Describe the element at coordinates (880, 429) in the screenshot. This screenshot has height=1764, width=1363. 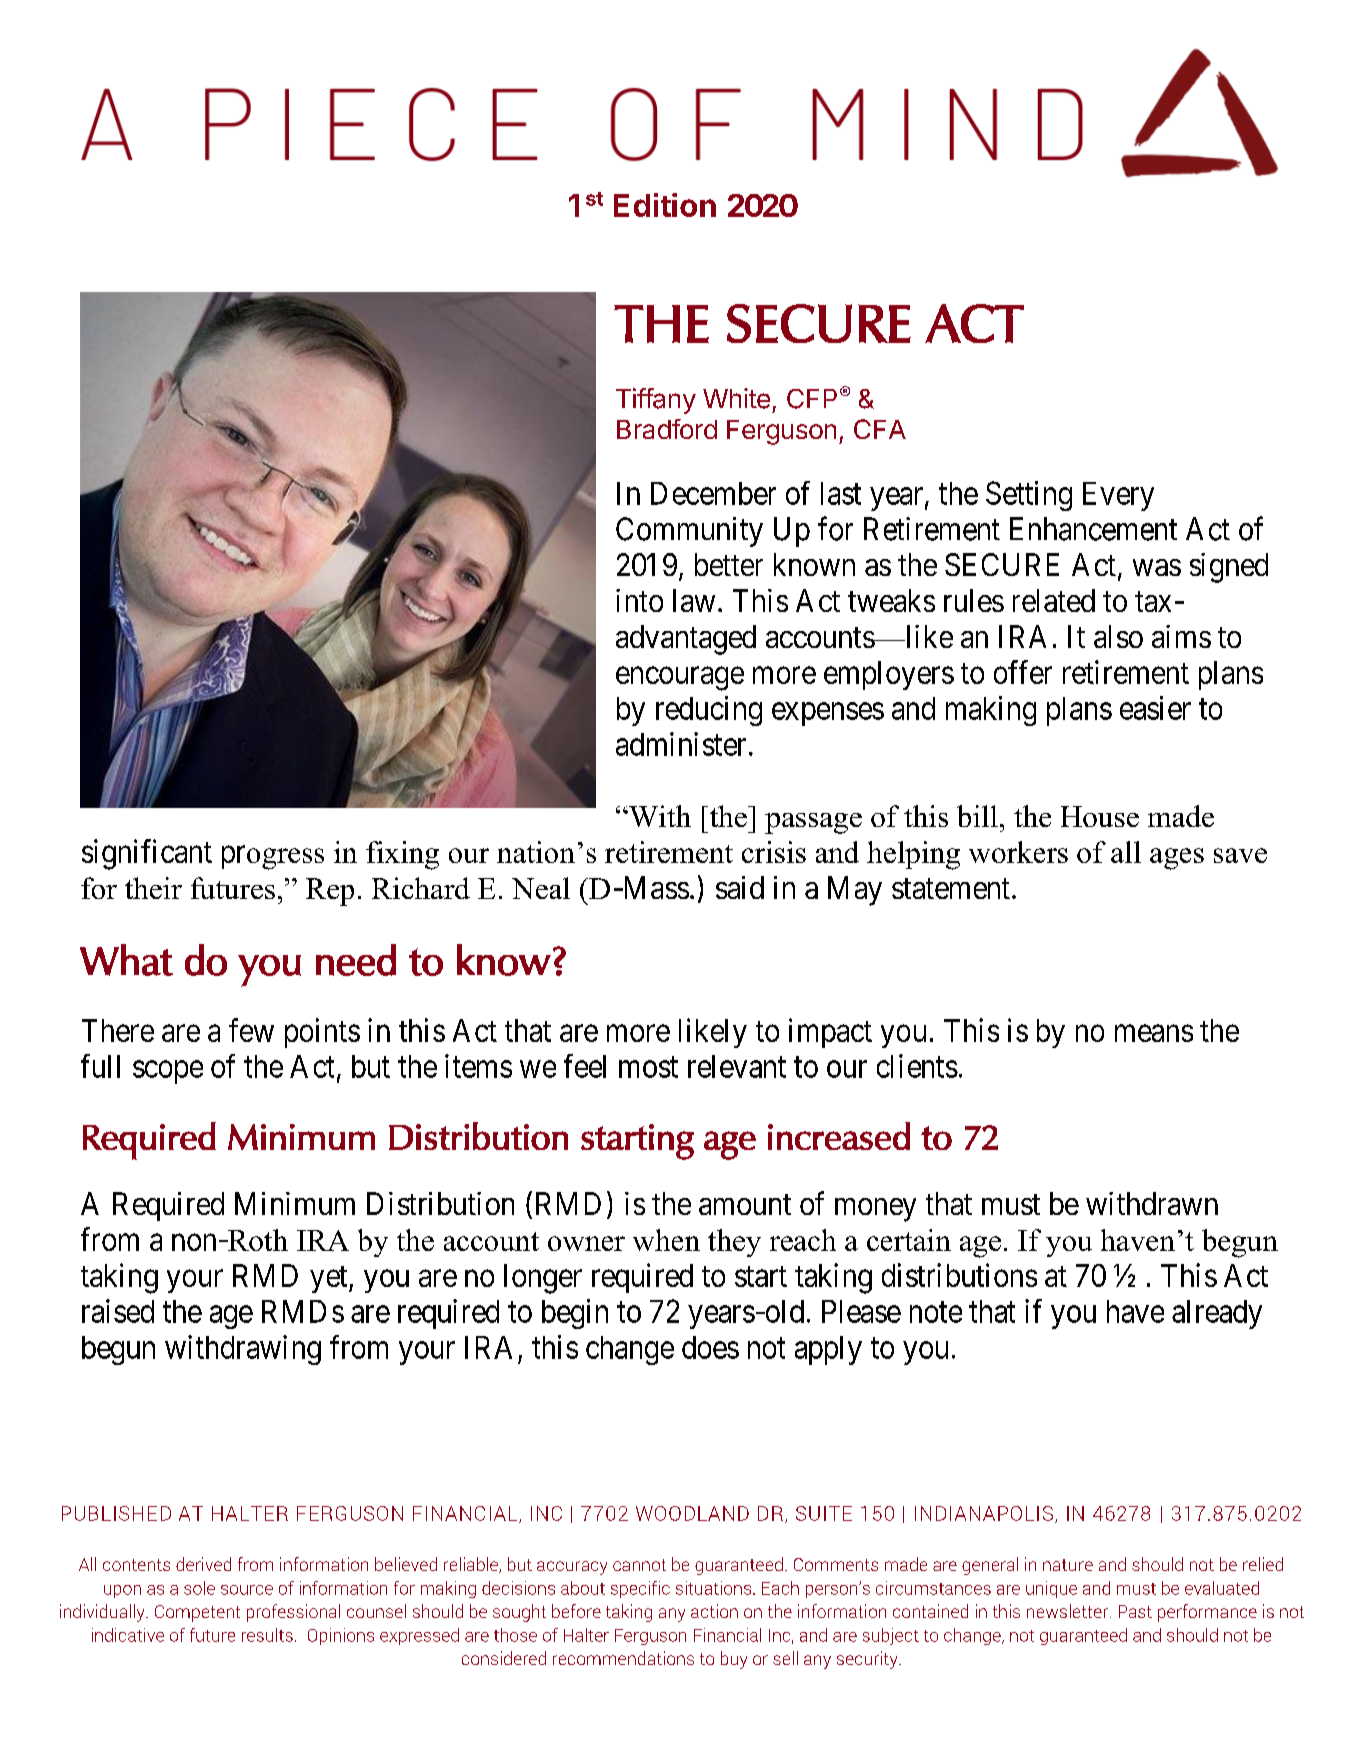
I see `CFA` at that location.
